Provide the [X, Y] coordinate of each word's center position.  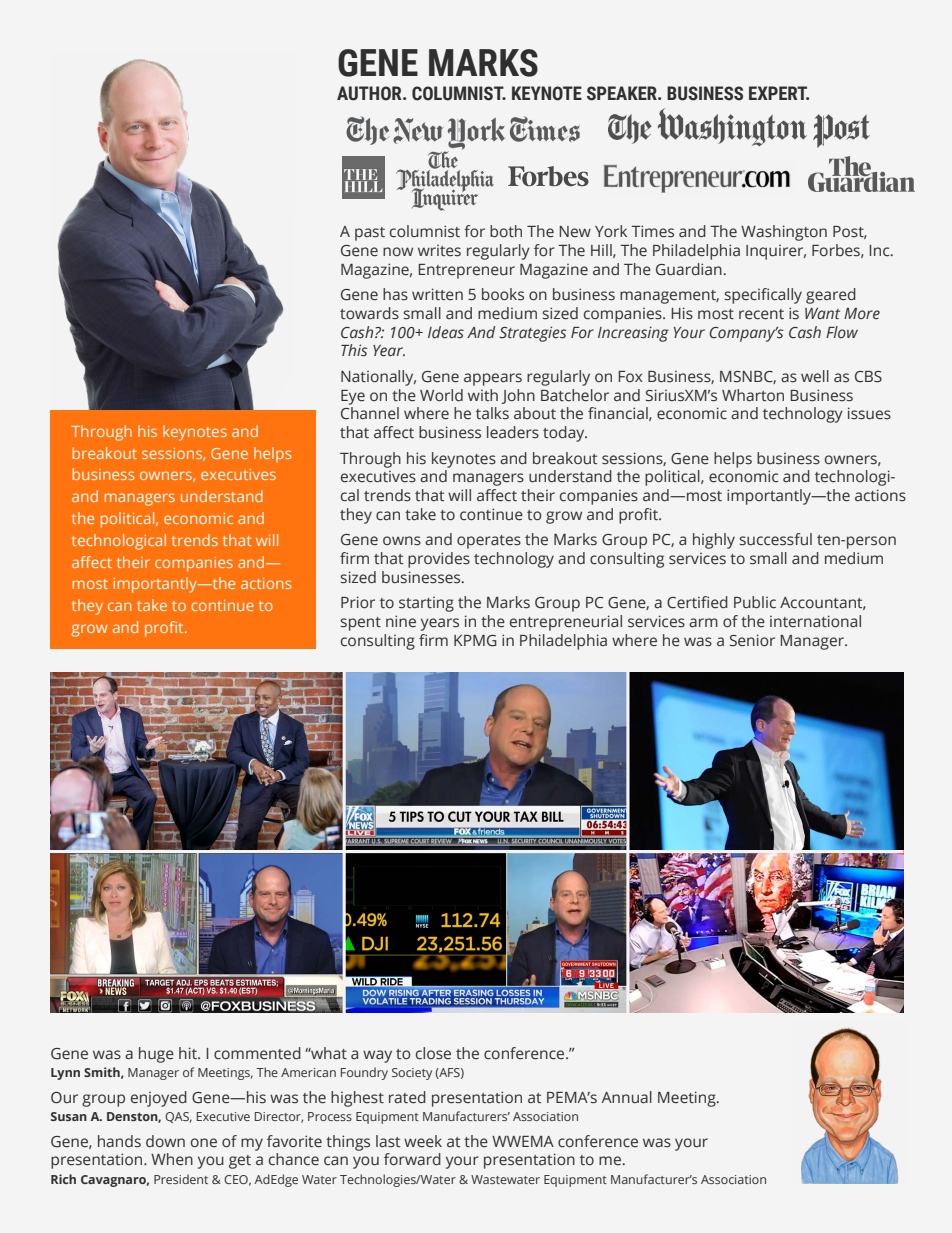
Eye [353, 397]
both [506, 231]
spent [360, 624]
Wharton [753, 395]
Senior [752, 640]
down [165, 1141]
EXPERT [779, 93]
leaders [513, 432]
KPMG [475, 641]
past [370, 234]
